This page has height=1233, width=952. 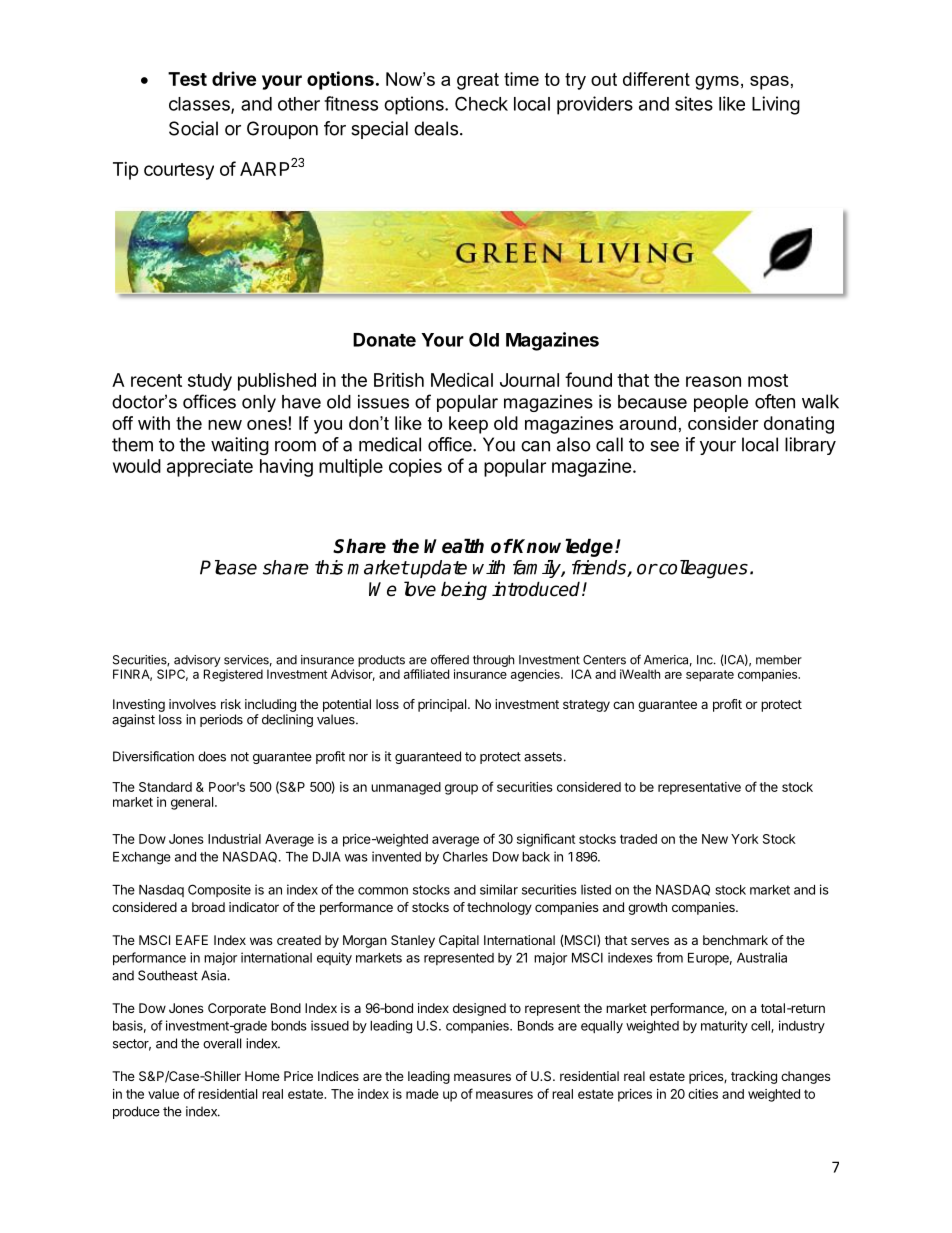 What do you see at coordinates (468, 425) in the page?
I see `keep` at bounding box center [468, 425].
